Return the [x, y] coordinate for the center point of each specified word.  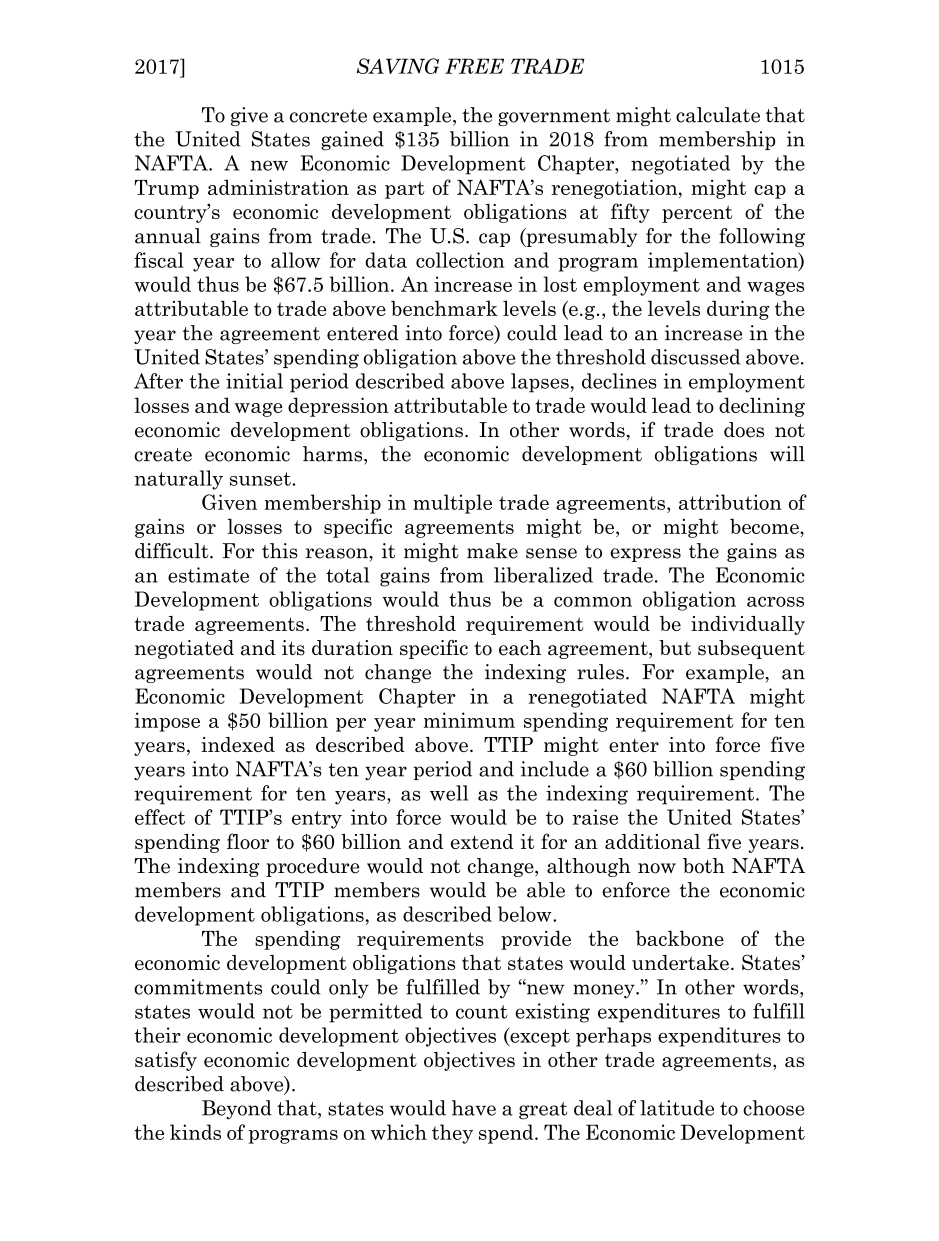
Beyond [237, 1110]
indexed [238, 744]
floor [248, 841]
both [704, 866]
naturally [179, 480]
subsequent [751, 649]
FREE [474, 66]
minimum [469, 720]
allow [295, 260]
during [738, 310]
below [526, 914]
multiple [452, 504]
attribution [730, 502]
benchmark [444, 308]
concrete [328, 116]
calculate [718, 115]
